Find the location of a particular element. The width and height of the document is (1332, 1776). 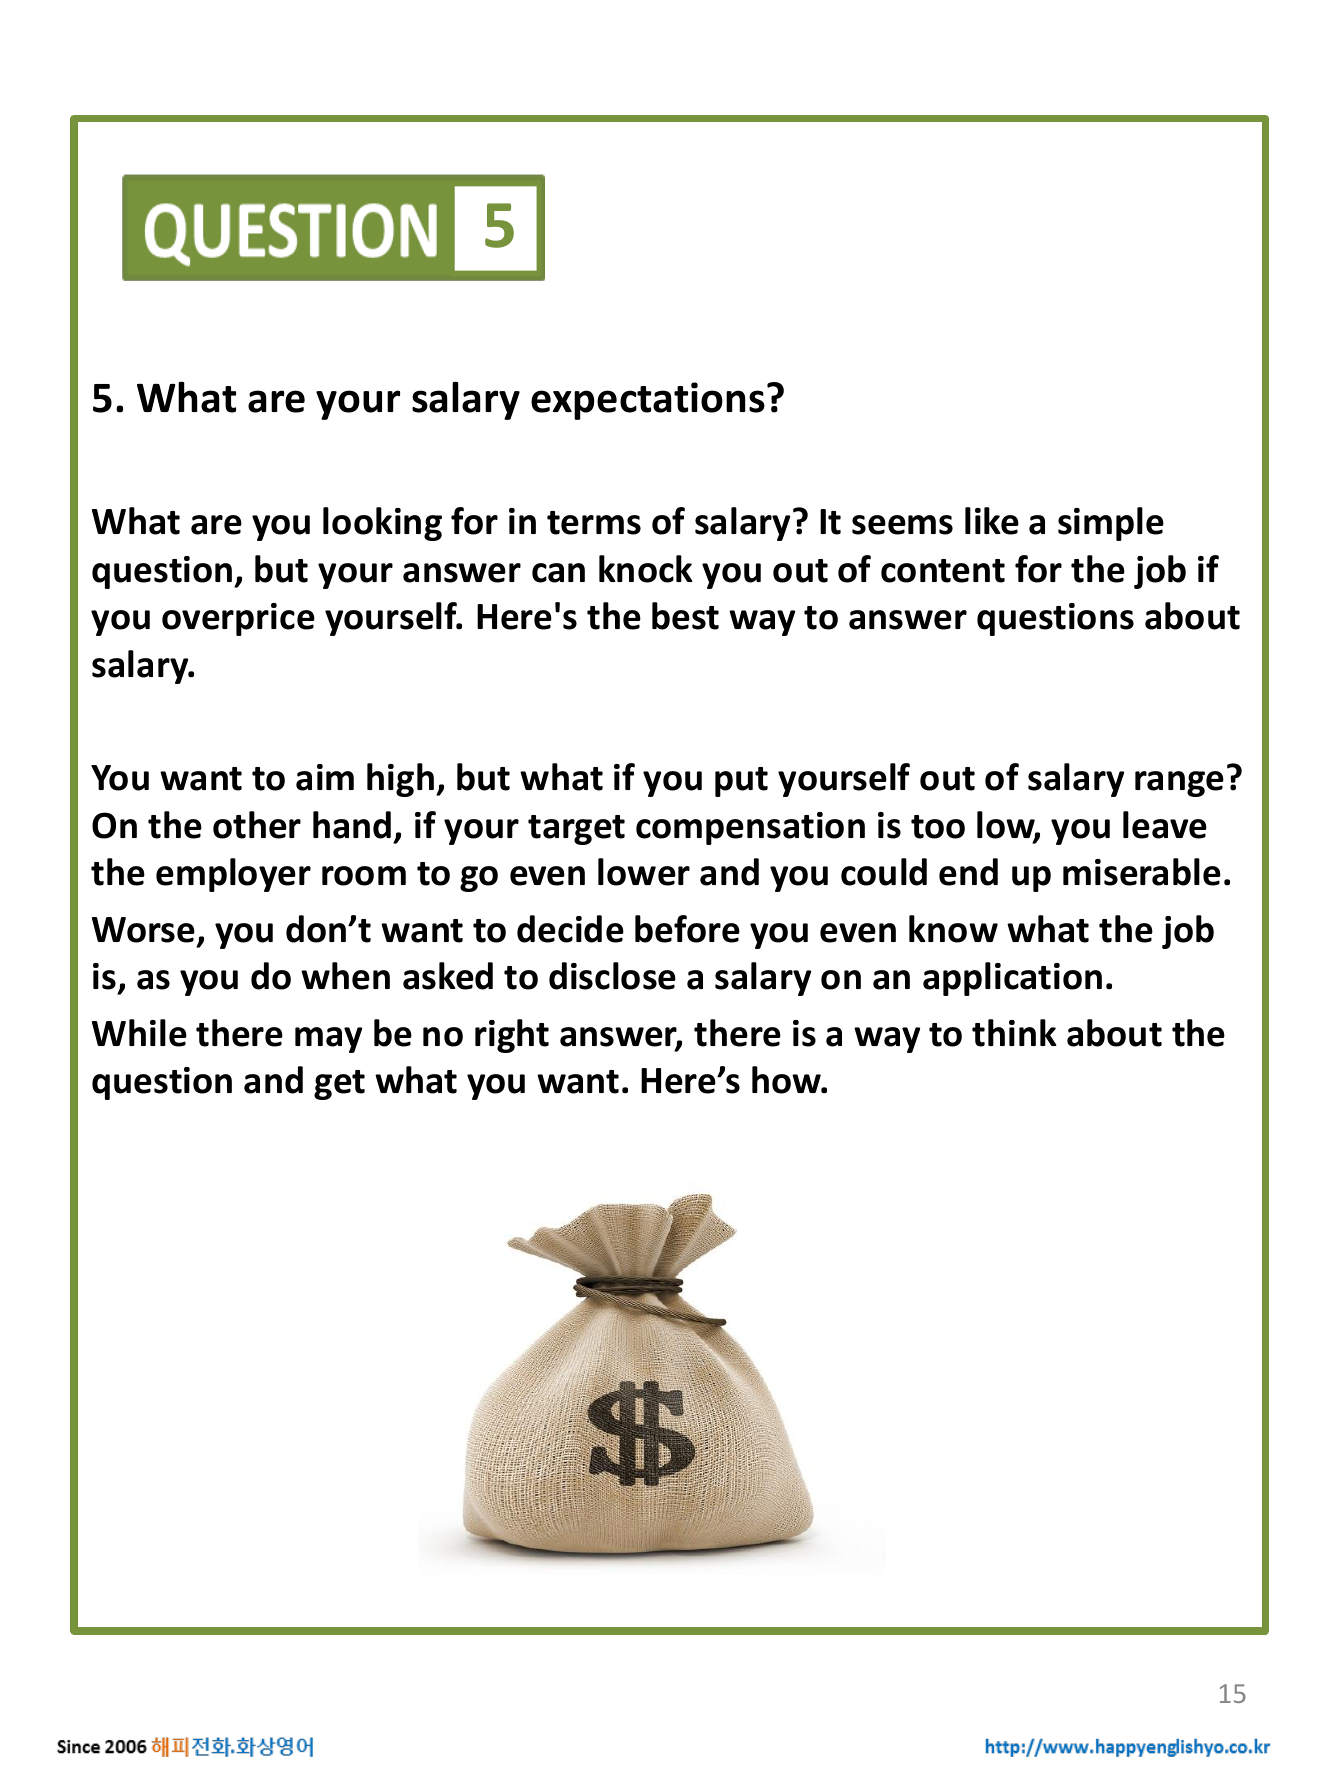

end is located at coordinates (968, 872).
